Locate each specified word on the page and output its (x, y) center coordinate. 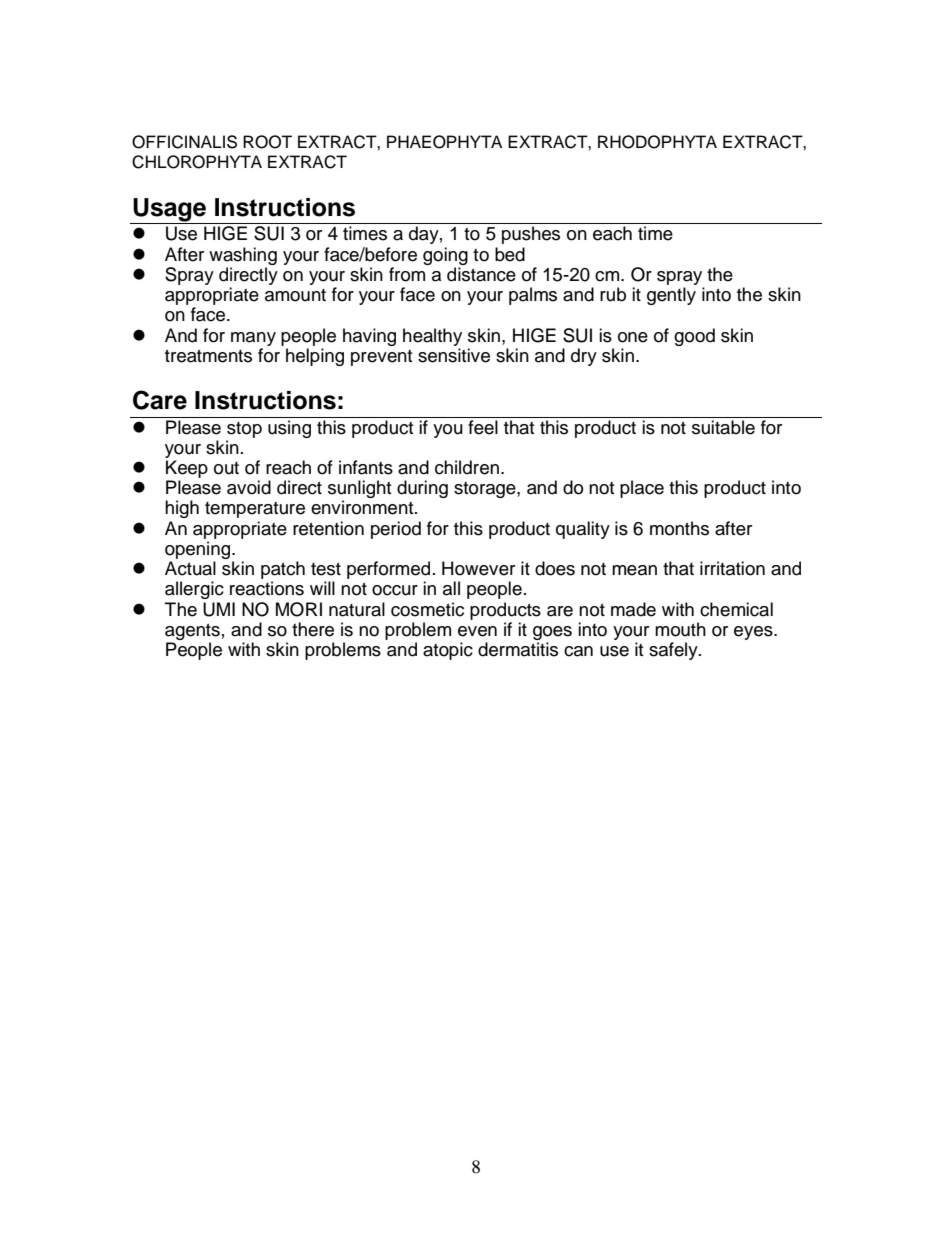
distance (481, 274)
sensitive (454, 355)
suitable (723, 427)
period (396, 530)
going (445, 256)
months (679, 528)
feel (483, 426)
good (694, 337)
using (289, 429)
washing (243, 256)
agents (192, 633)
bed (510, 254)
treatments (208, 356)
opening (199, 551)
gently (671, 296)
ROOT (267, 142)
